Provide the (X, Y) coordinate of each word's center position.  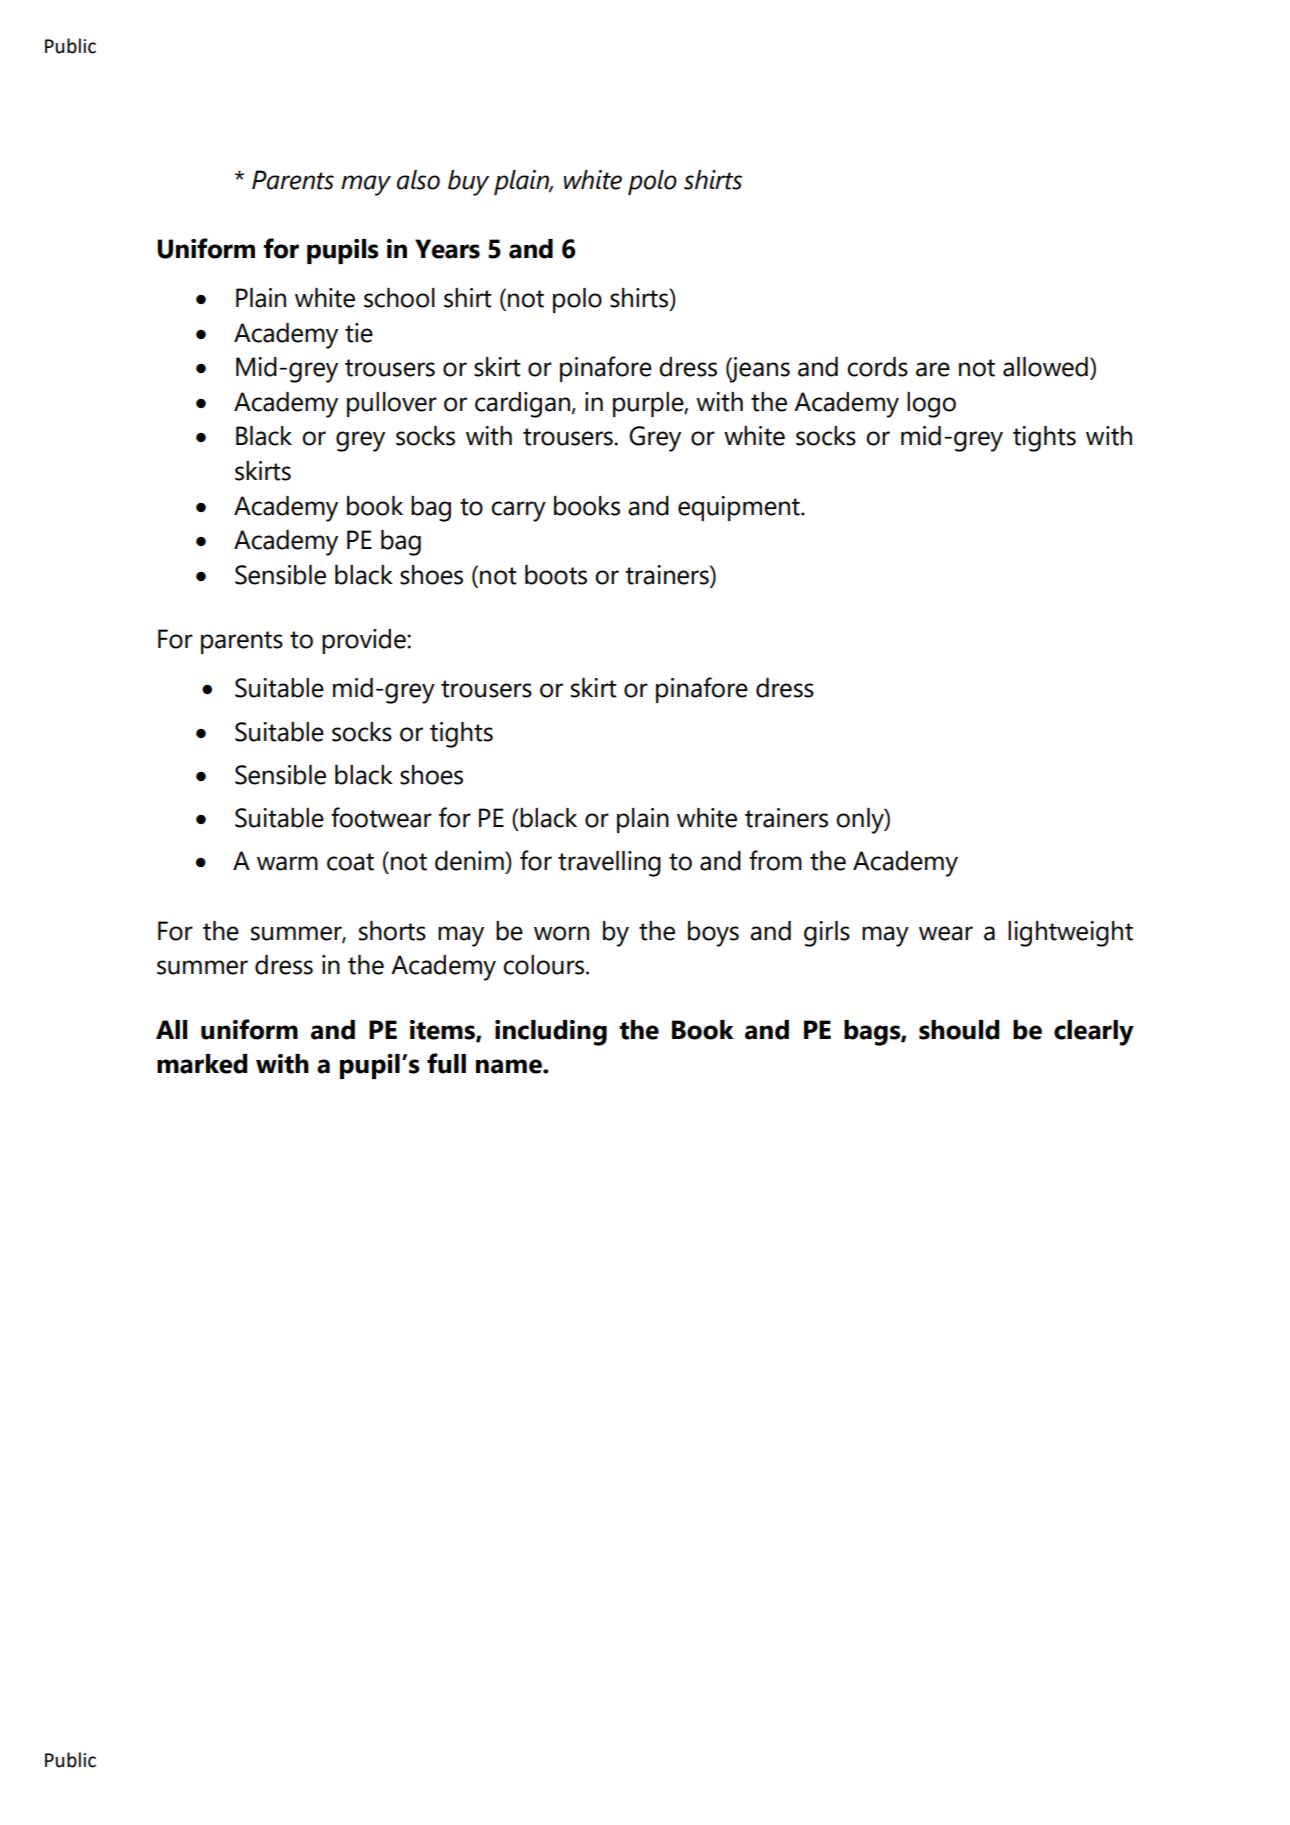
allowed (1045, 367)
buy (468, 183)
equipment (740, 508)
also (418, 180)
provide (365, 641)
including (551, 1033)
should (959, 1030)
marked (202, 1064)
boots (556, 575)
